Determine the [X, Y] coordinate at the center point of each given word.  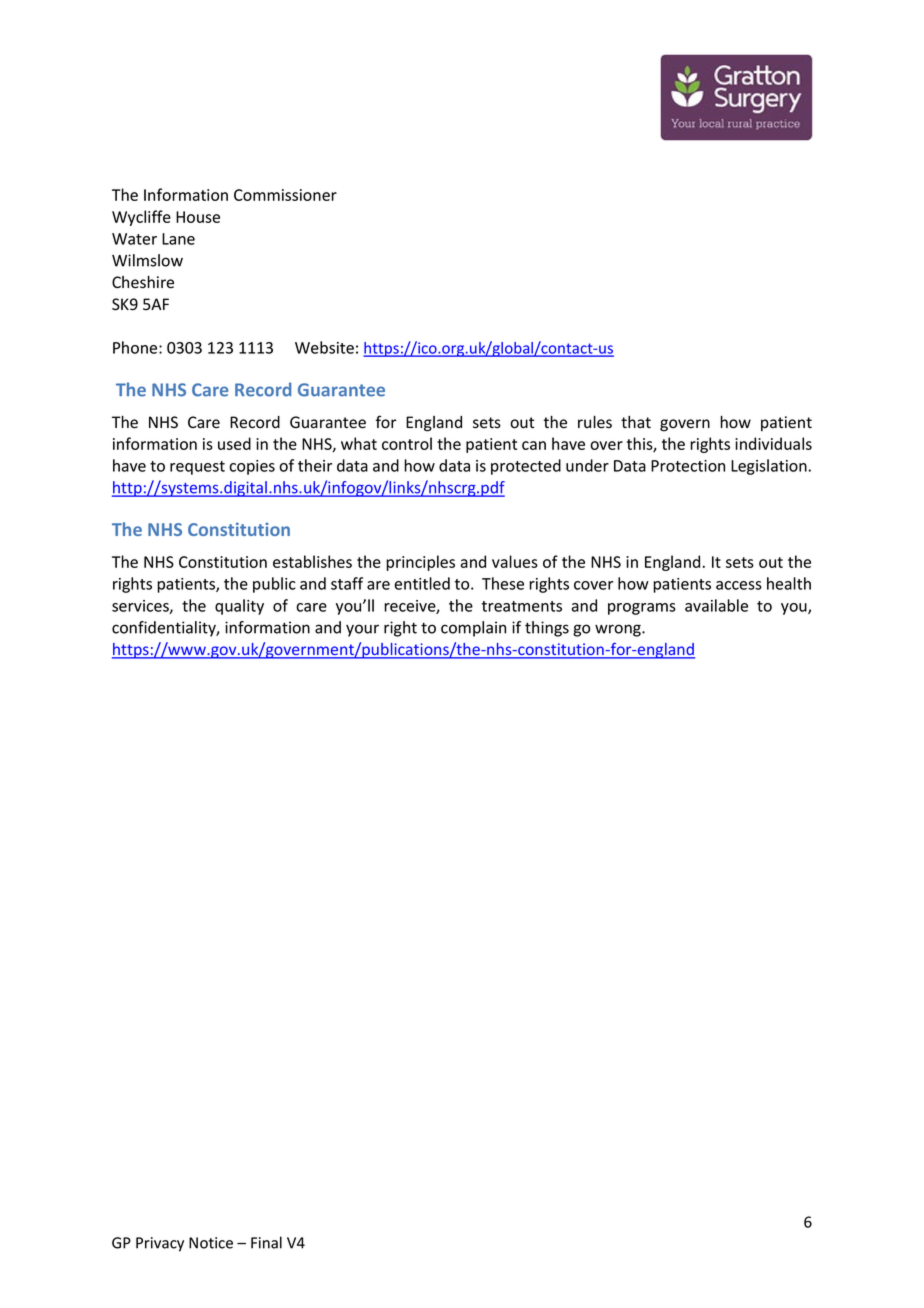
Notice [211, 1243]
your [362, 630]
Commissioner [285, 195]
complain [473, 629]
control [407, 443]
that [636, 422]
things [547, 629]
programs [642, 609]
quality [239, 607]
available [716, 605]
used [234, 443]
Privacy [160, 1244]
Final [266, 1242]
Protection [688, 466]
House [198, 217]
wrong [619, 630]
